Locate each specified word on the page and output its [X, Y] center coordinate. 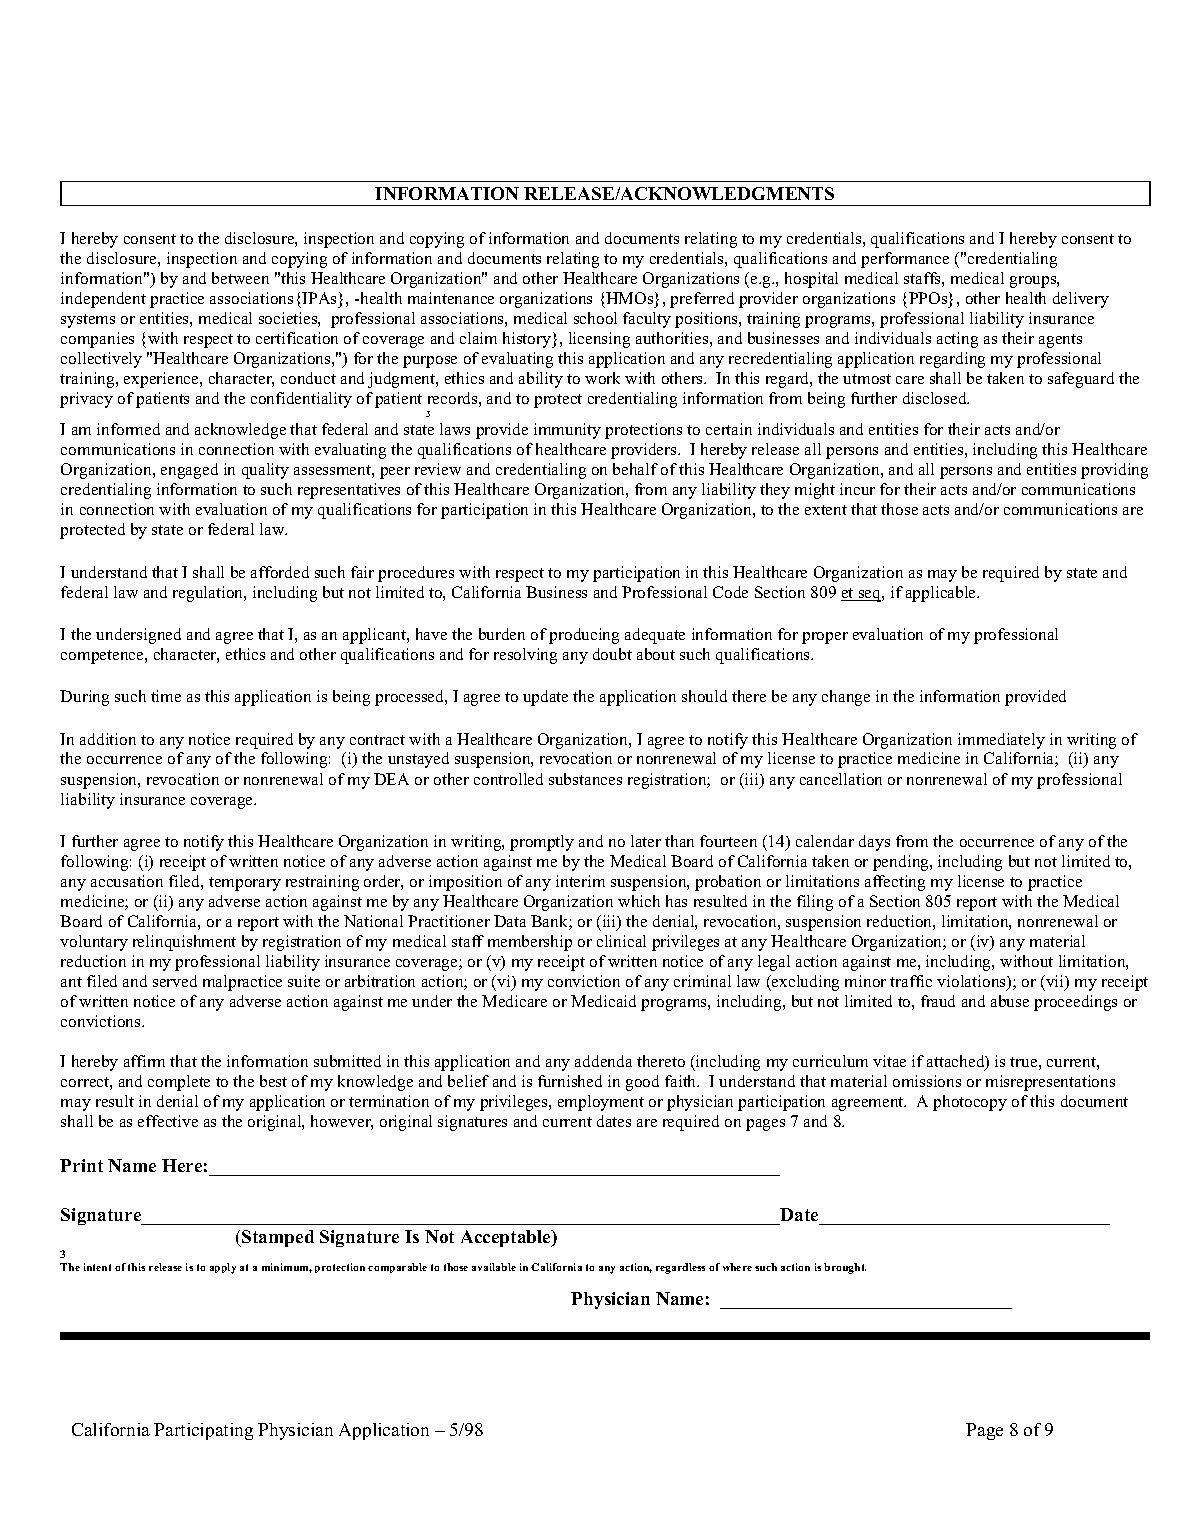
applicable [942, 594]
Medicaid [603, 1001]
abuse [1010, 1001]
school [595, 318]
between [240, 278]
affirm [144, 1061]
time [166, 696]
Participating [203, 1431]
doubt [612, 654]
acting [957, 340]
